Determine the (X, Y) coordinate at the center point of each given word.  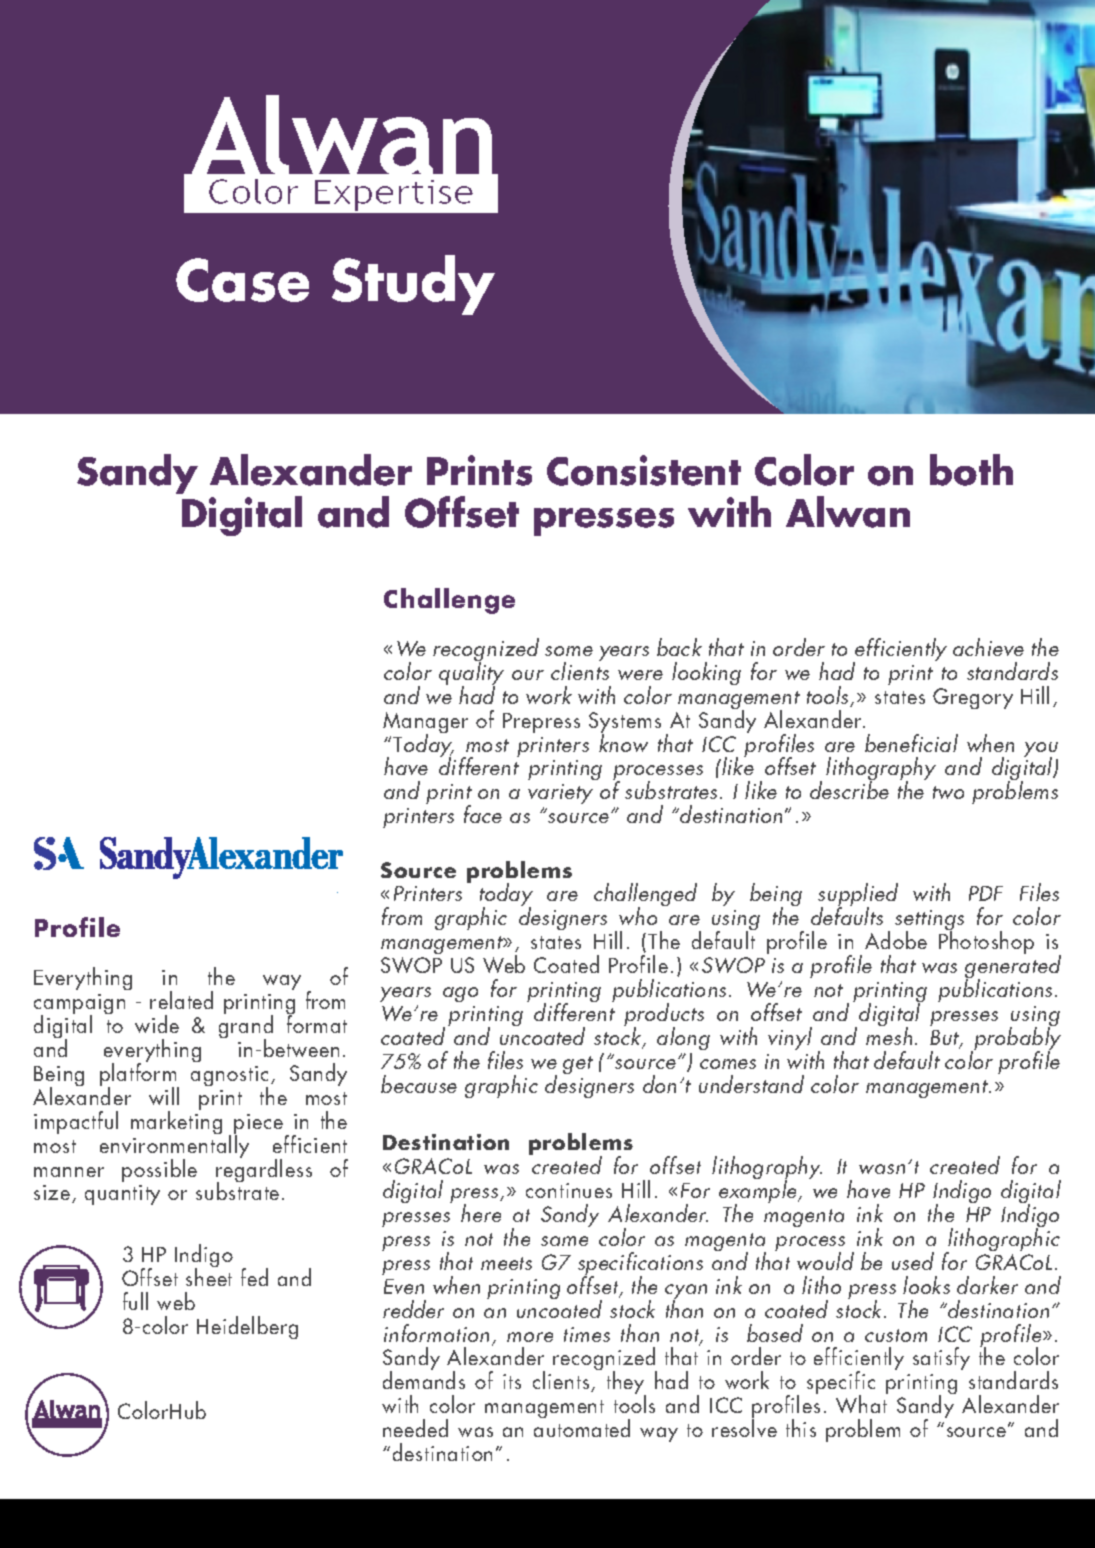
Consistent (644, 470)
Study (413, 285)
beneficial (911, 743)
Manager (425, 724)
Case (242, 280)
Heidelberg (247, 1327)
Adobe (896, 940)
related (181, 1000)
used (913, 1261)
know (623, 742)
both (971, 470)
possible (159, 1170)
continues (569, 1190)
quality (471, 674)
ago (460, 994)
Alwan (848, 512)
